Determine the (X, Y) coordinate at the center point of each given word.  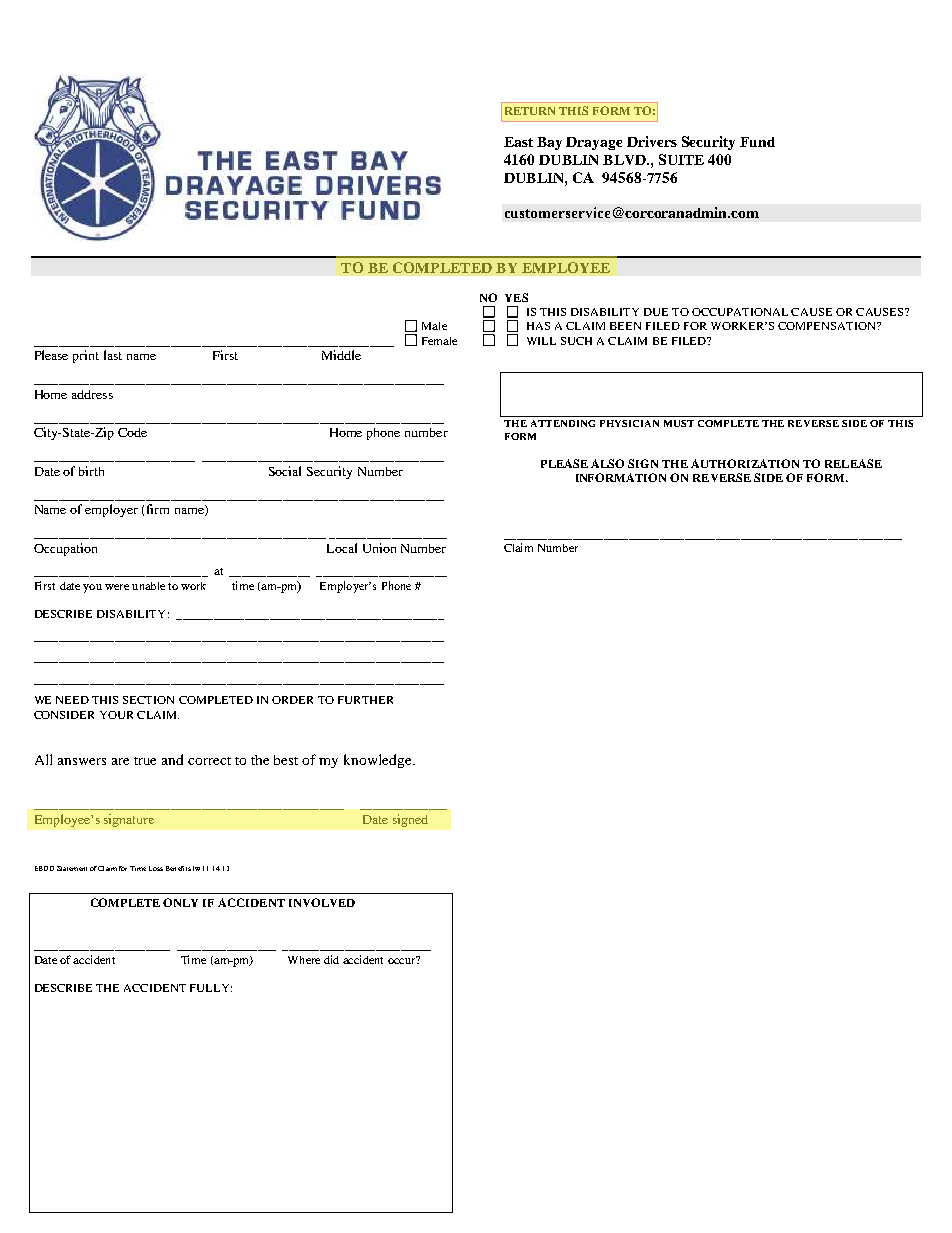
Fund (757, 142)
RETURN (530, 111)
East (518, 142)
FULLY (211, 988)
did (331, 959)
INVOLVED (322, 902)
